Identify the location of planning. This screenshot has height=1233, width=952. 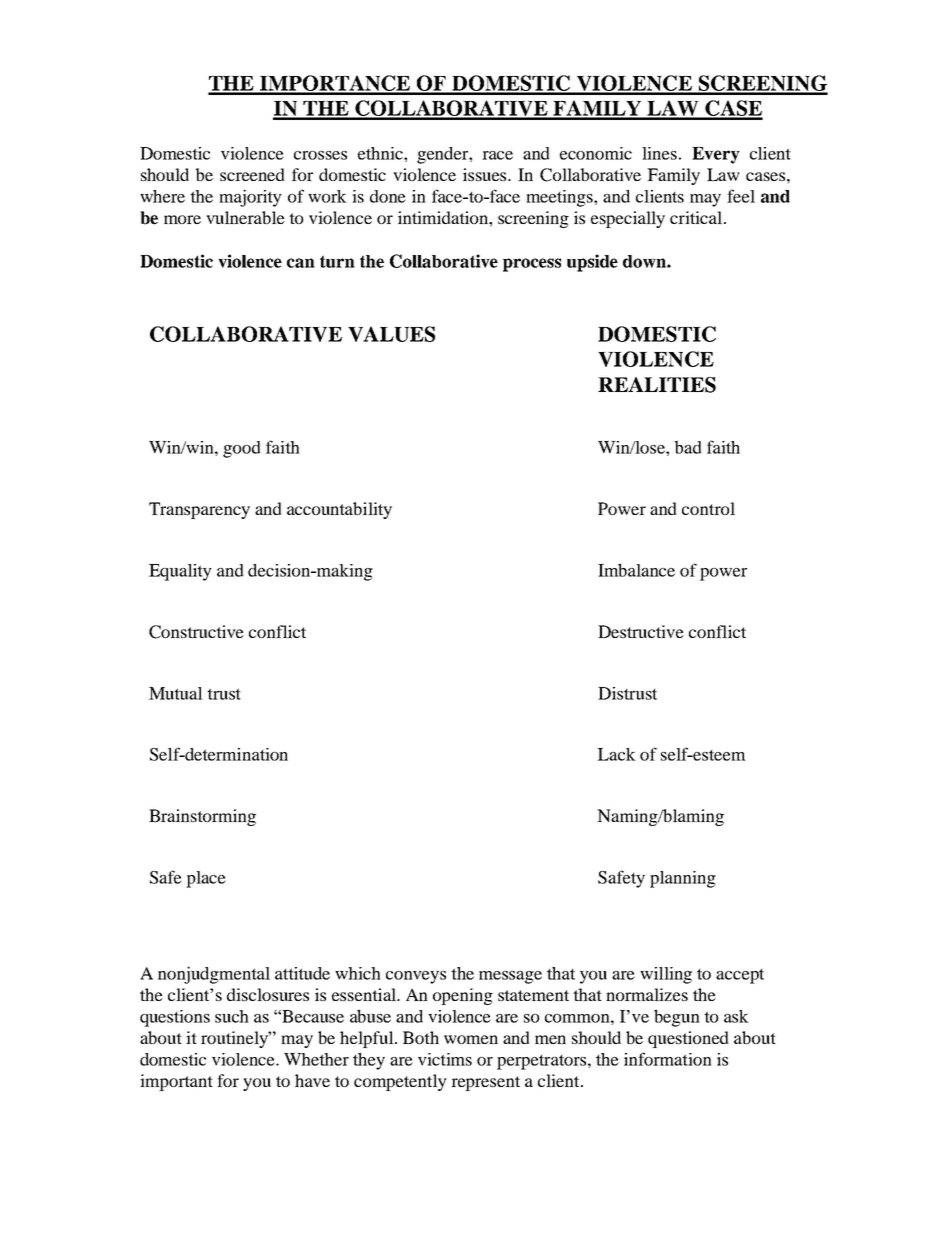
(683, 879).
